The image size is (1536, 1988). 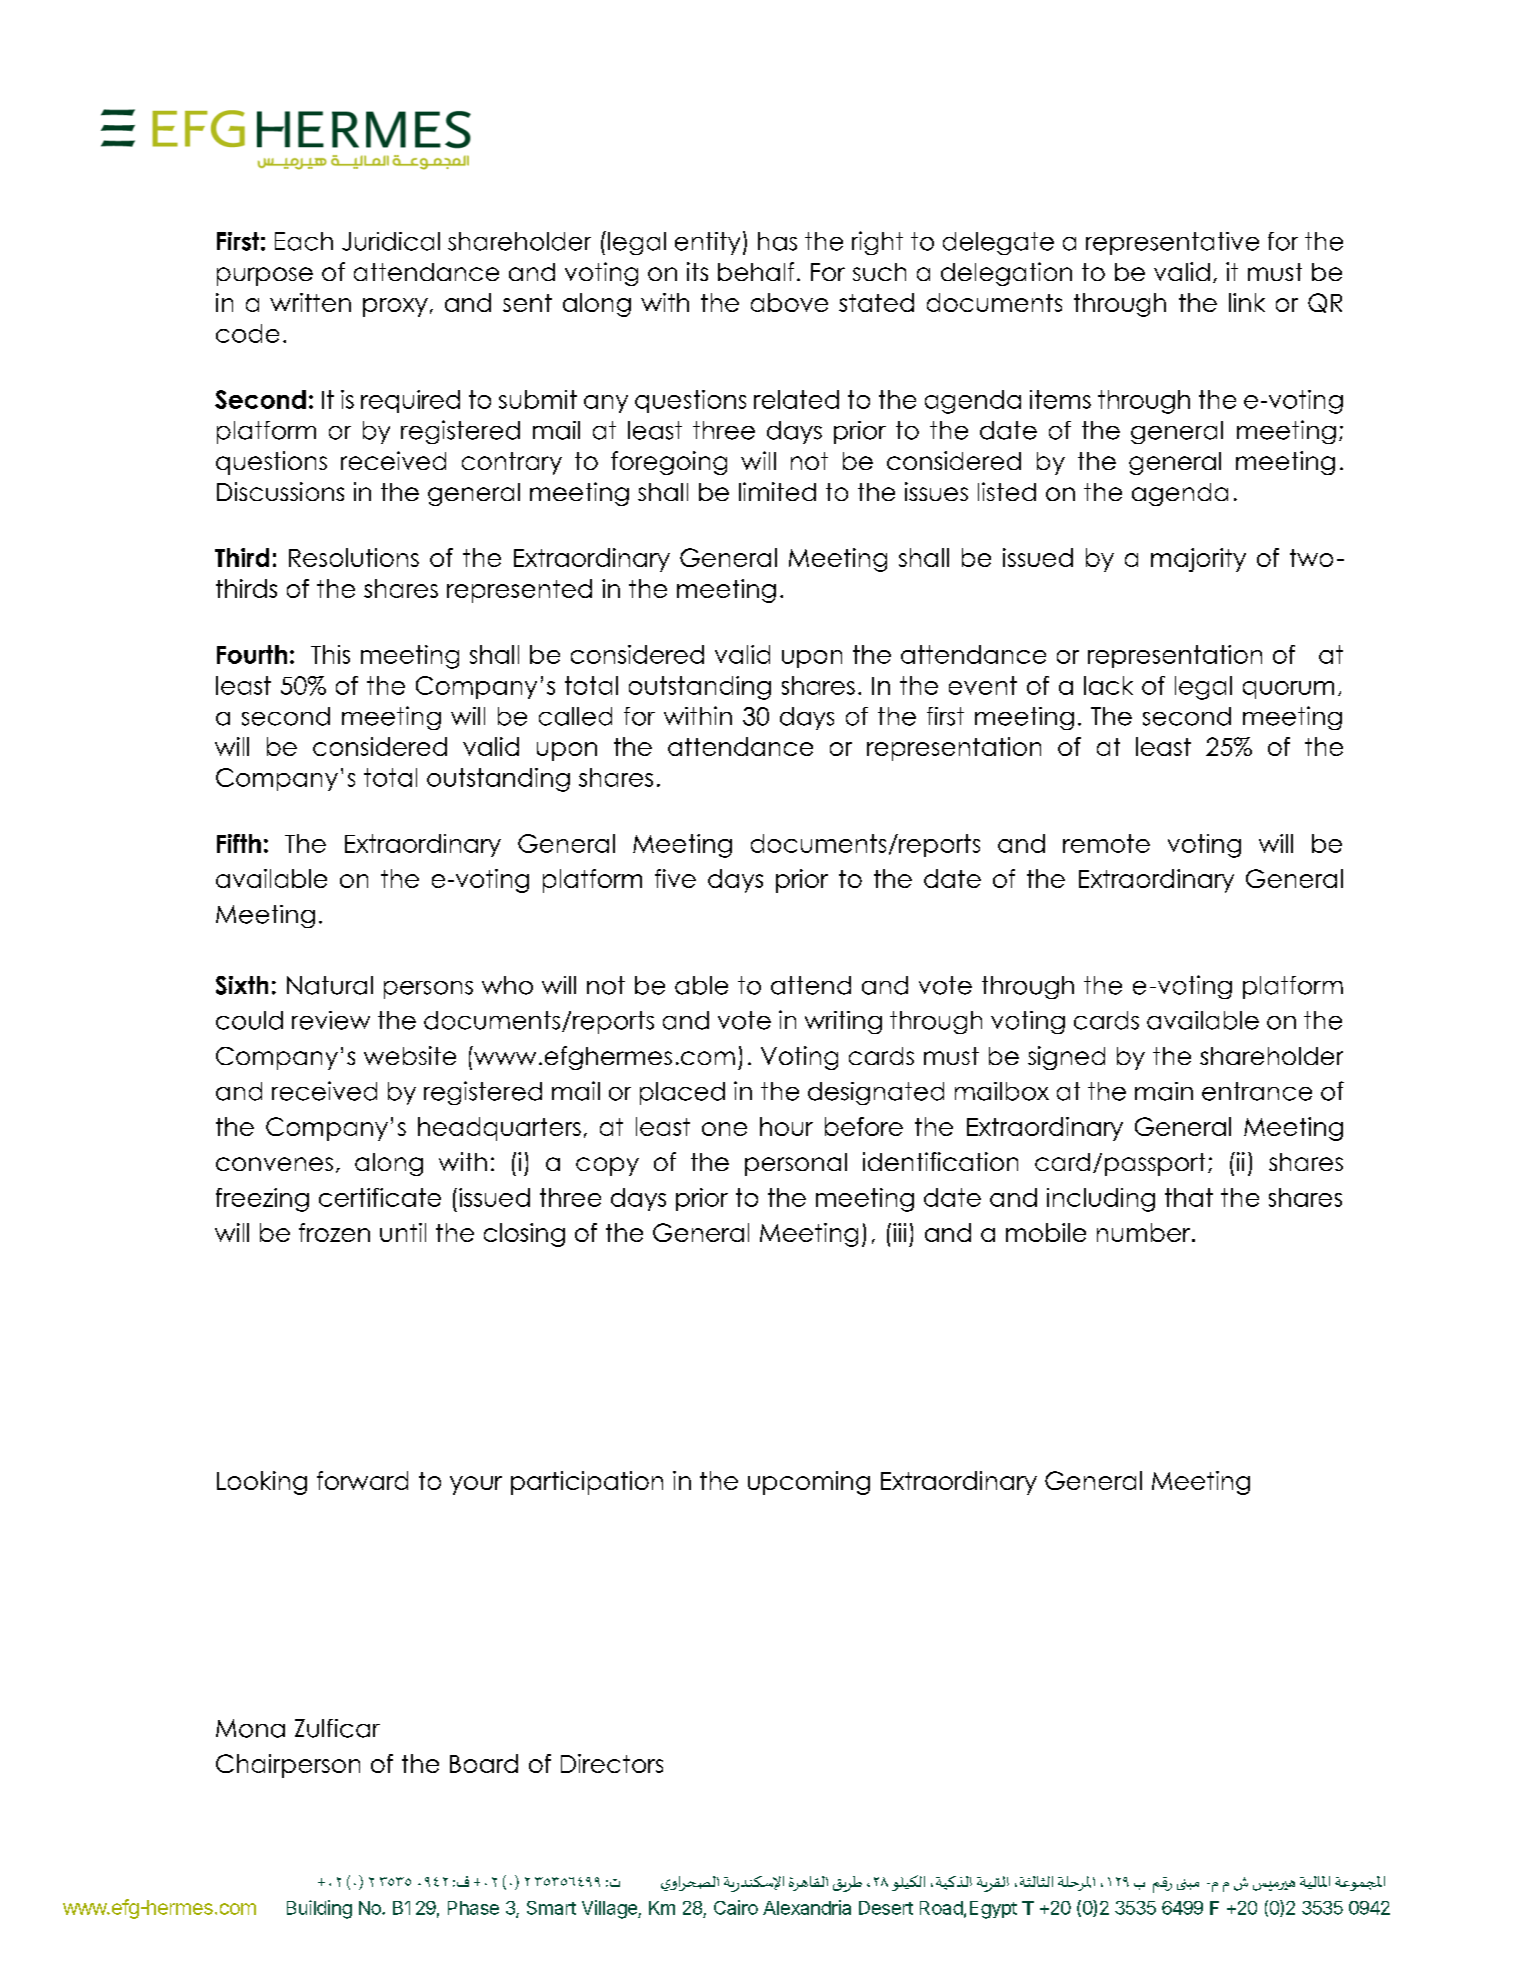 I want to click on remote, so click(x=1106, y=843).
